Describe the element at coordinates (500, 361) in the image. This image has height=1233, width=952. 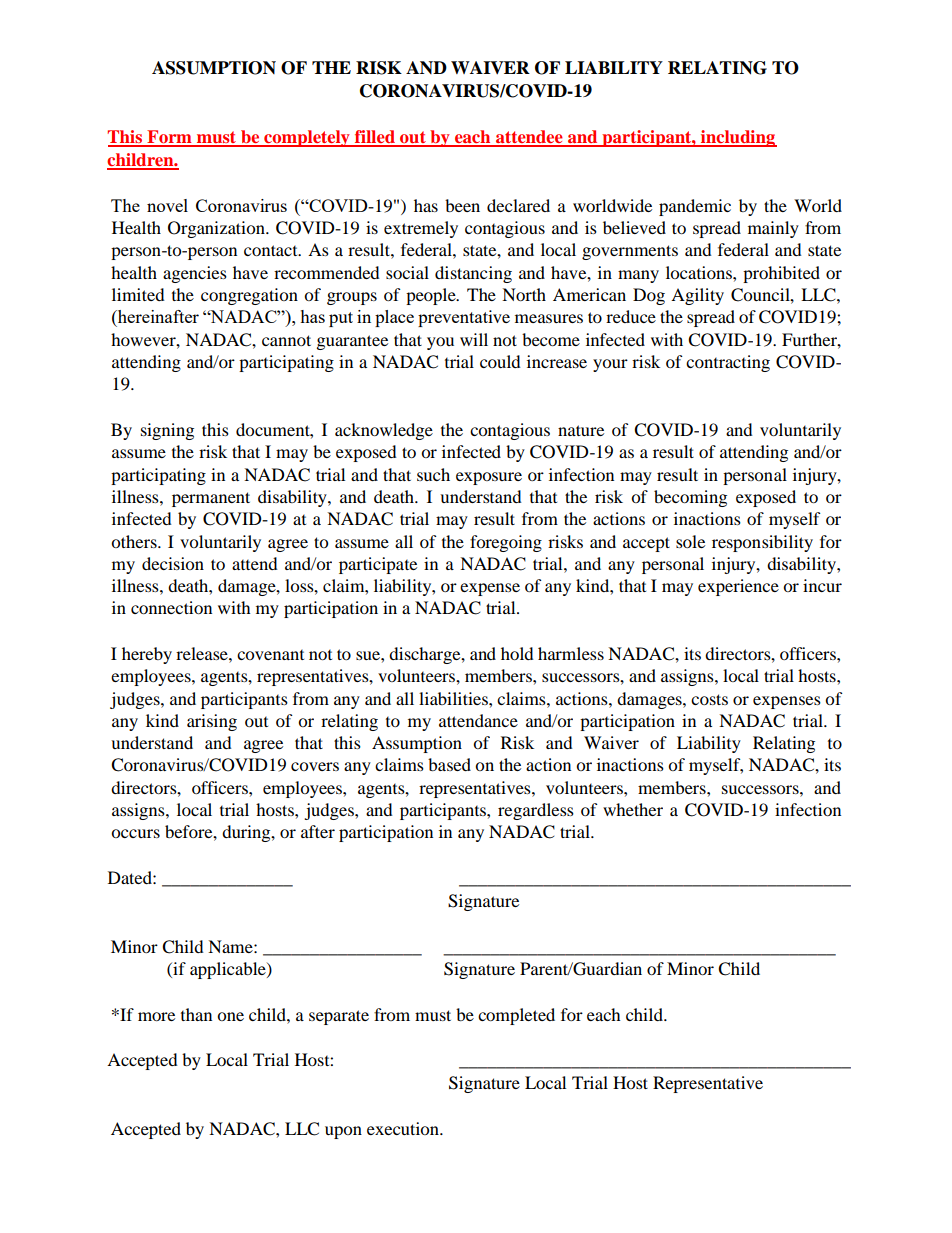
I see `could` at that location.
